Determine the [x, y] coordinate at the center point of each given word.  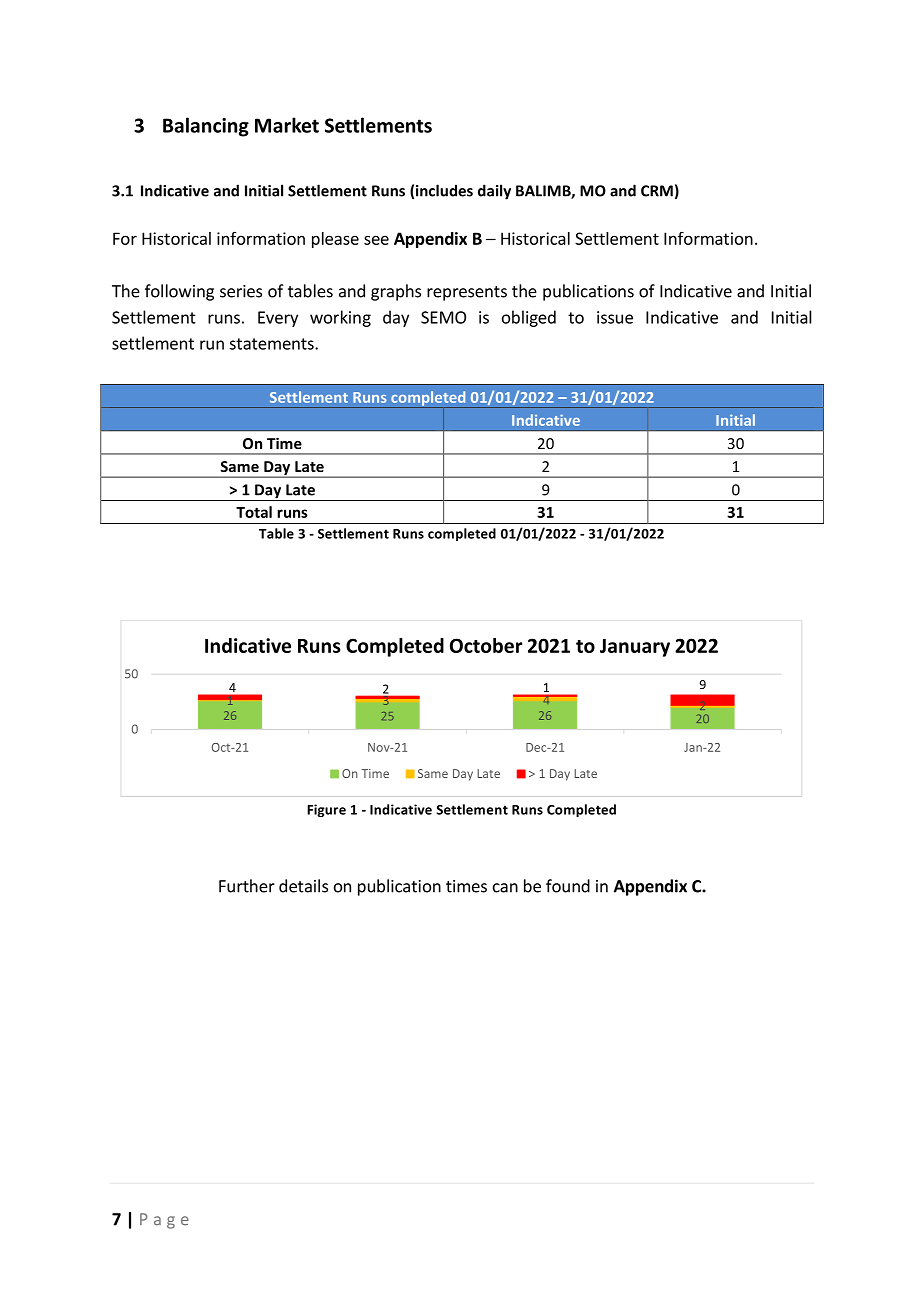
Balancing [206, 127]
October [486, 645]
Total [254, 512]
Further [247, 886]
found [568, 886]
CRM [657, 191]
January [635, 648]
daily [494, 192]
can [505, 888]
